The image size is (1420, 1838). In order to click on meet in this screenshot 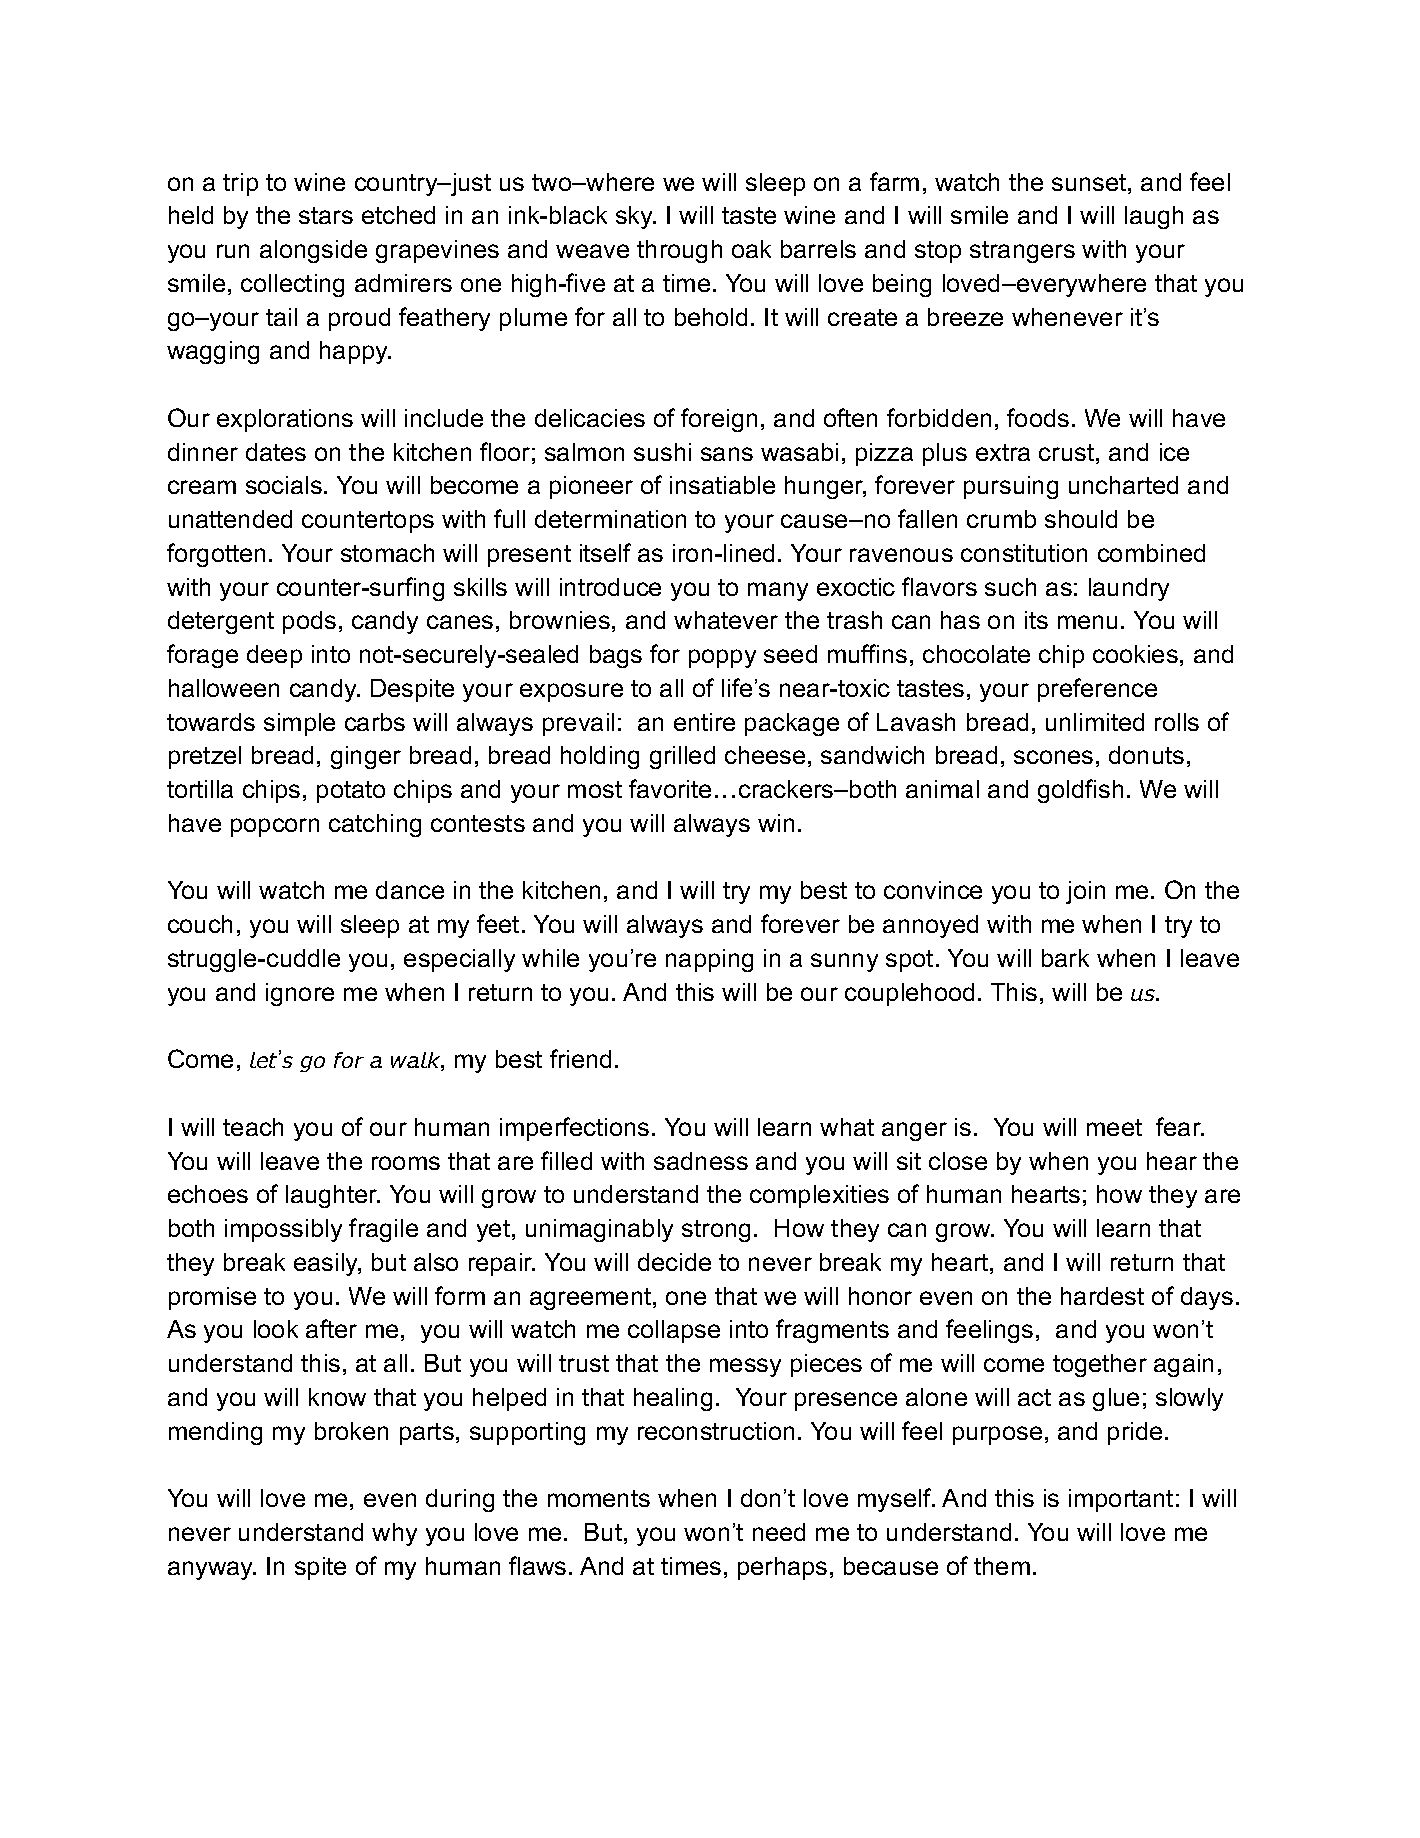, I will do `click(1114, 1127)`.
